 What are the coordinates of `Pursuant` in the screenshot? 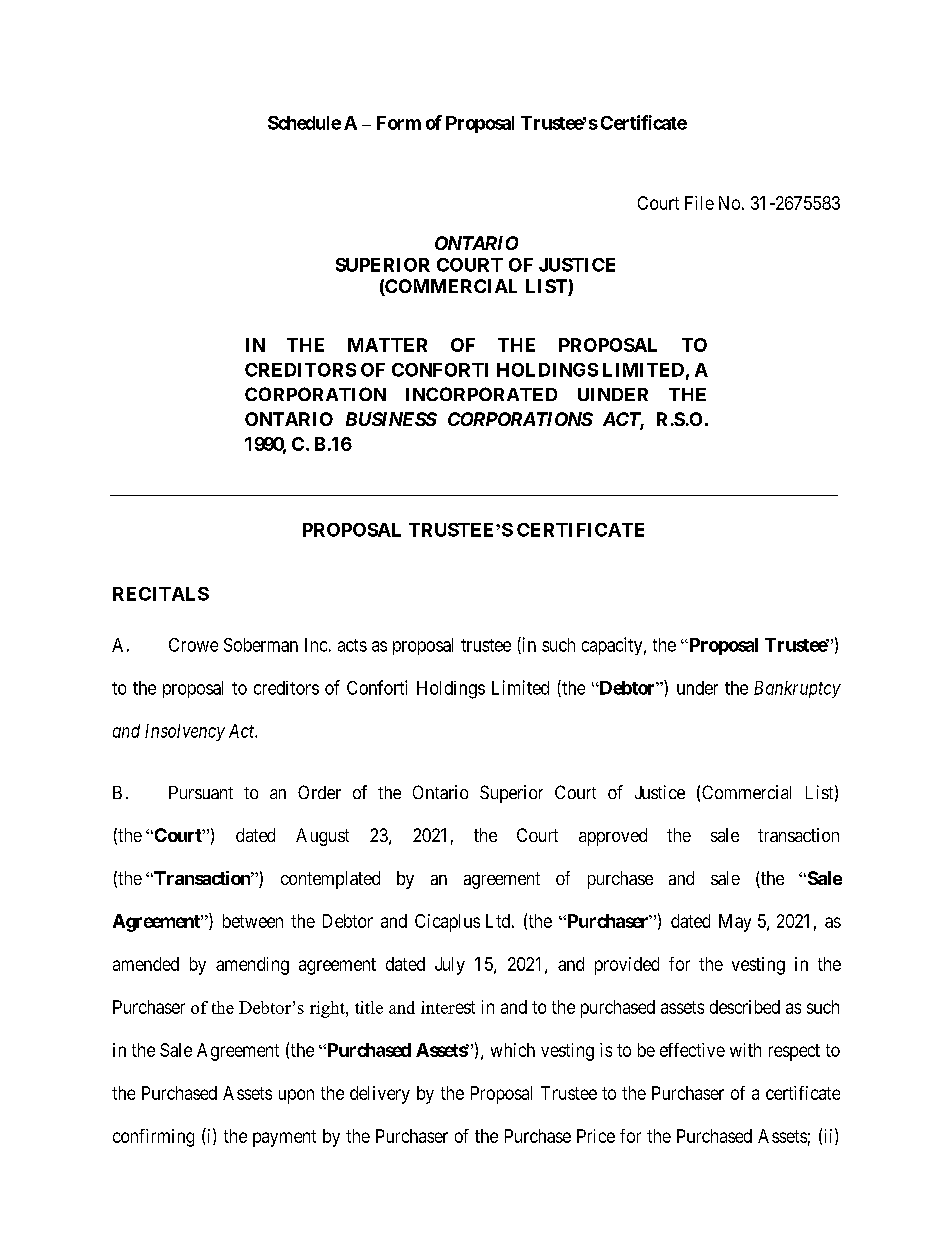 It's located at (201, 792).
